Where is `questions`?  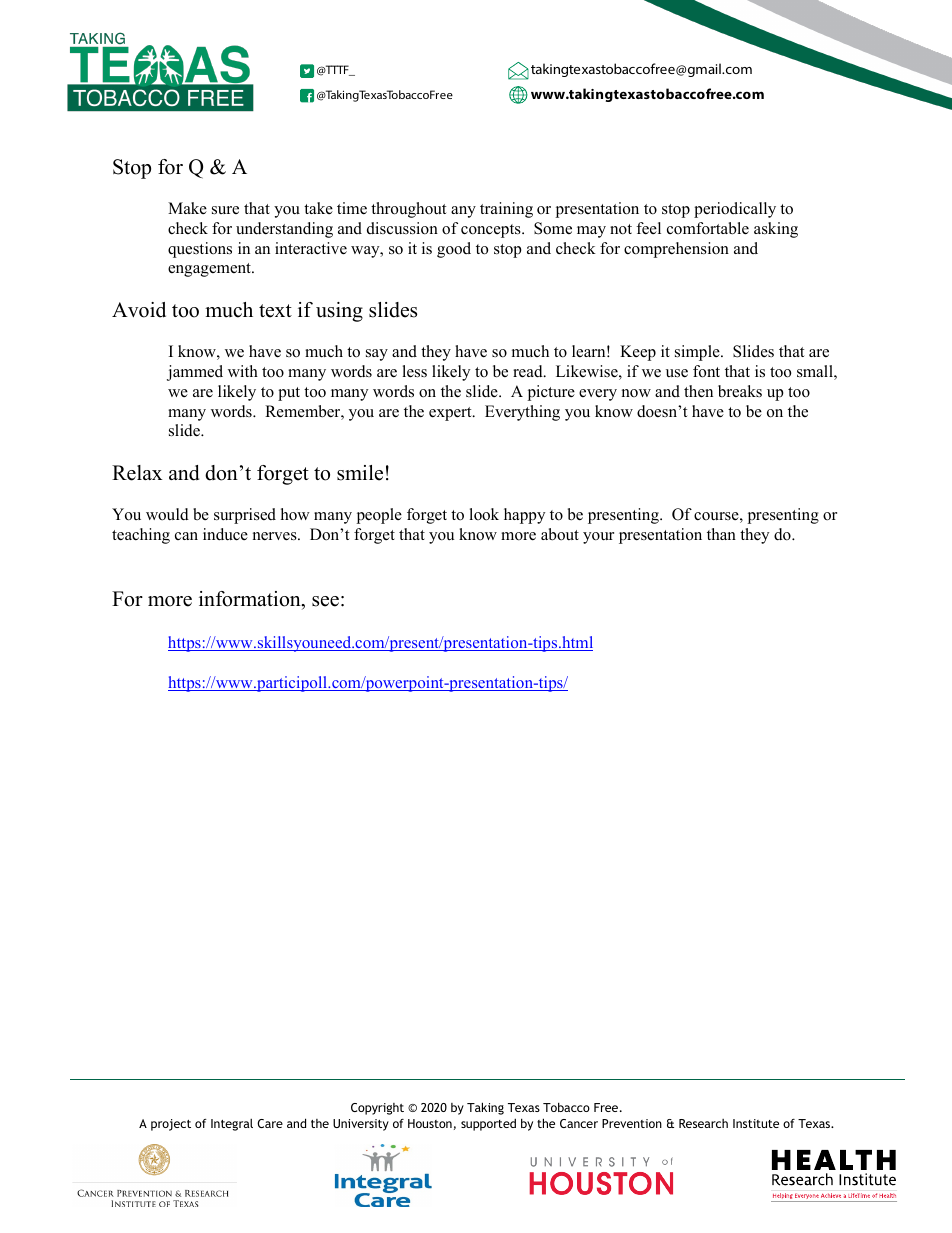 questions is located at coordinates (200, 250).
